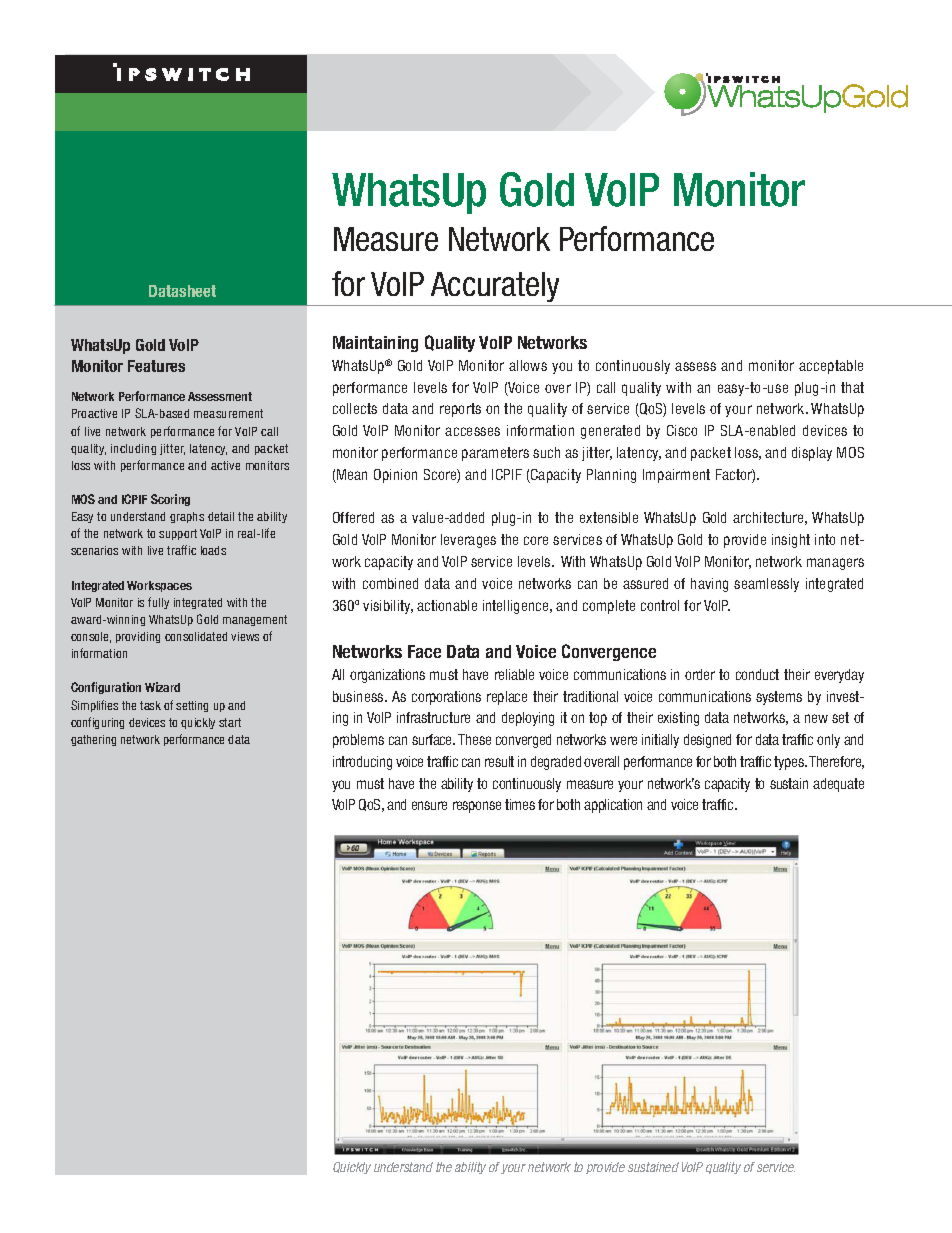 Image resolution: width=952 pixels, height=1233 pixels. I want to click on Features, so click(156, 366).
